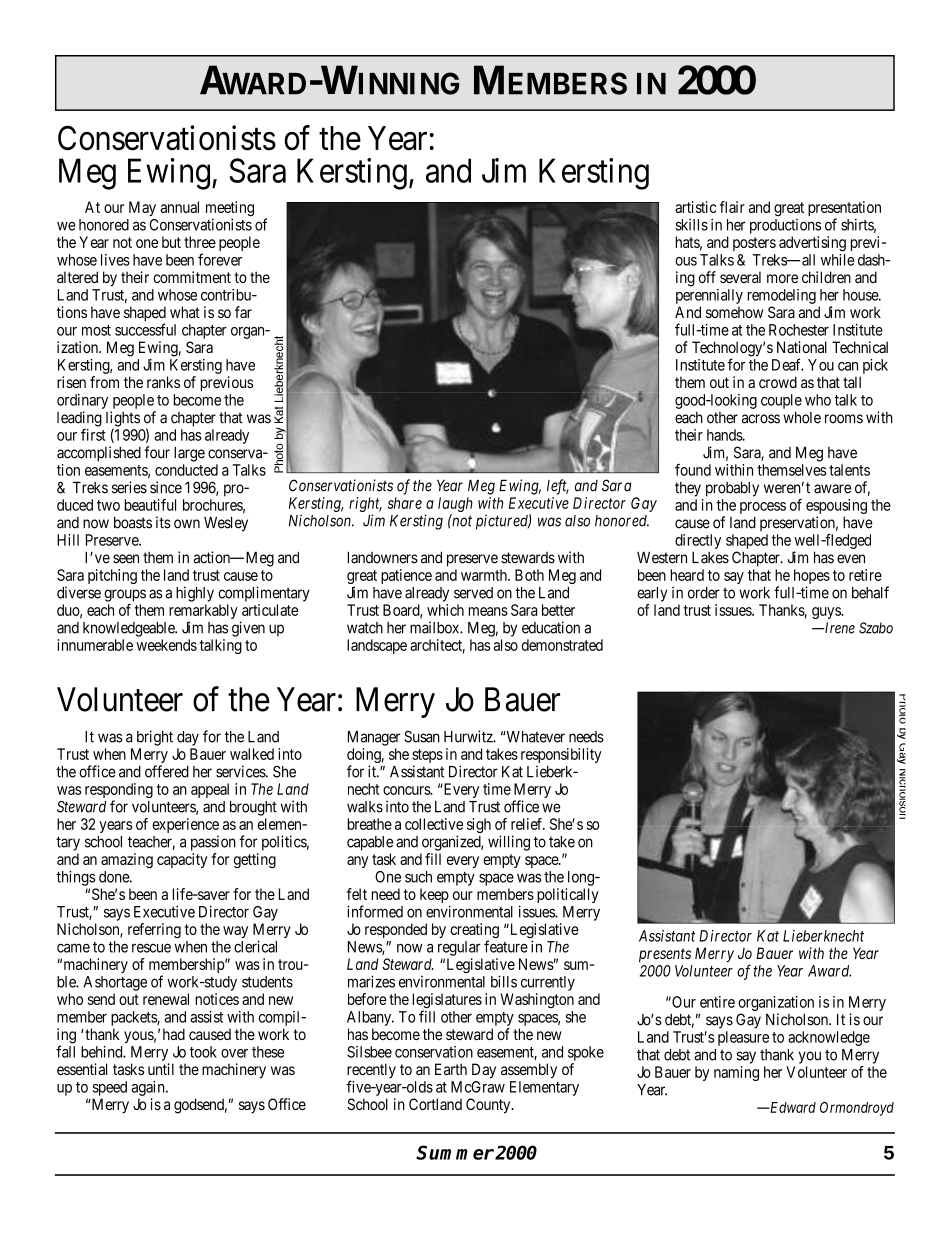 The height and width of the screenshot is (1233, 952). Describe the element at coordinates (561, 757) in the screenshot. I see `responsibility` at that location.
